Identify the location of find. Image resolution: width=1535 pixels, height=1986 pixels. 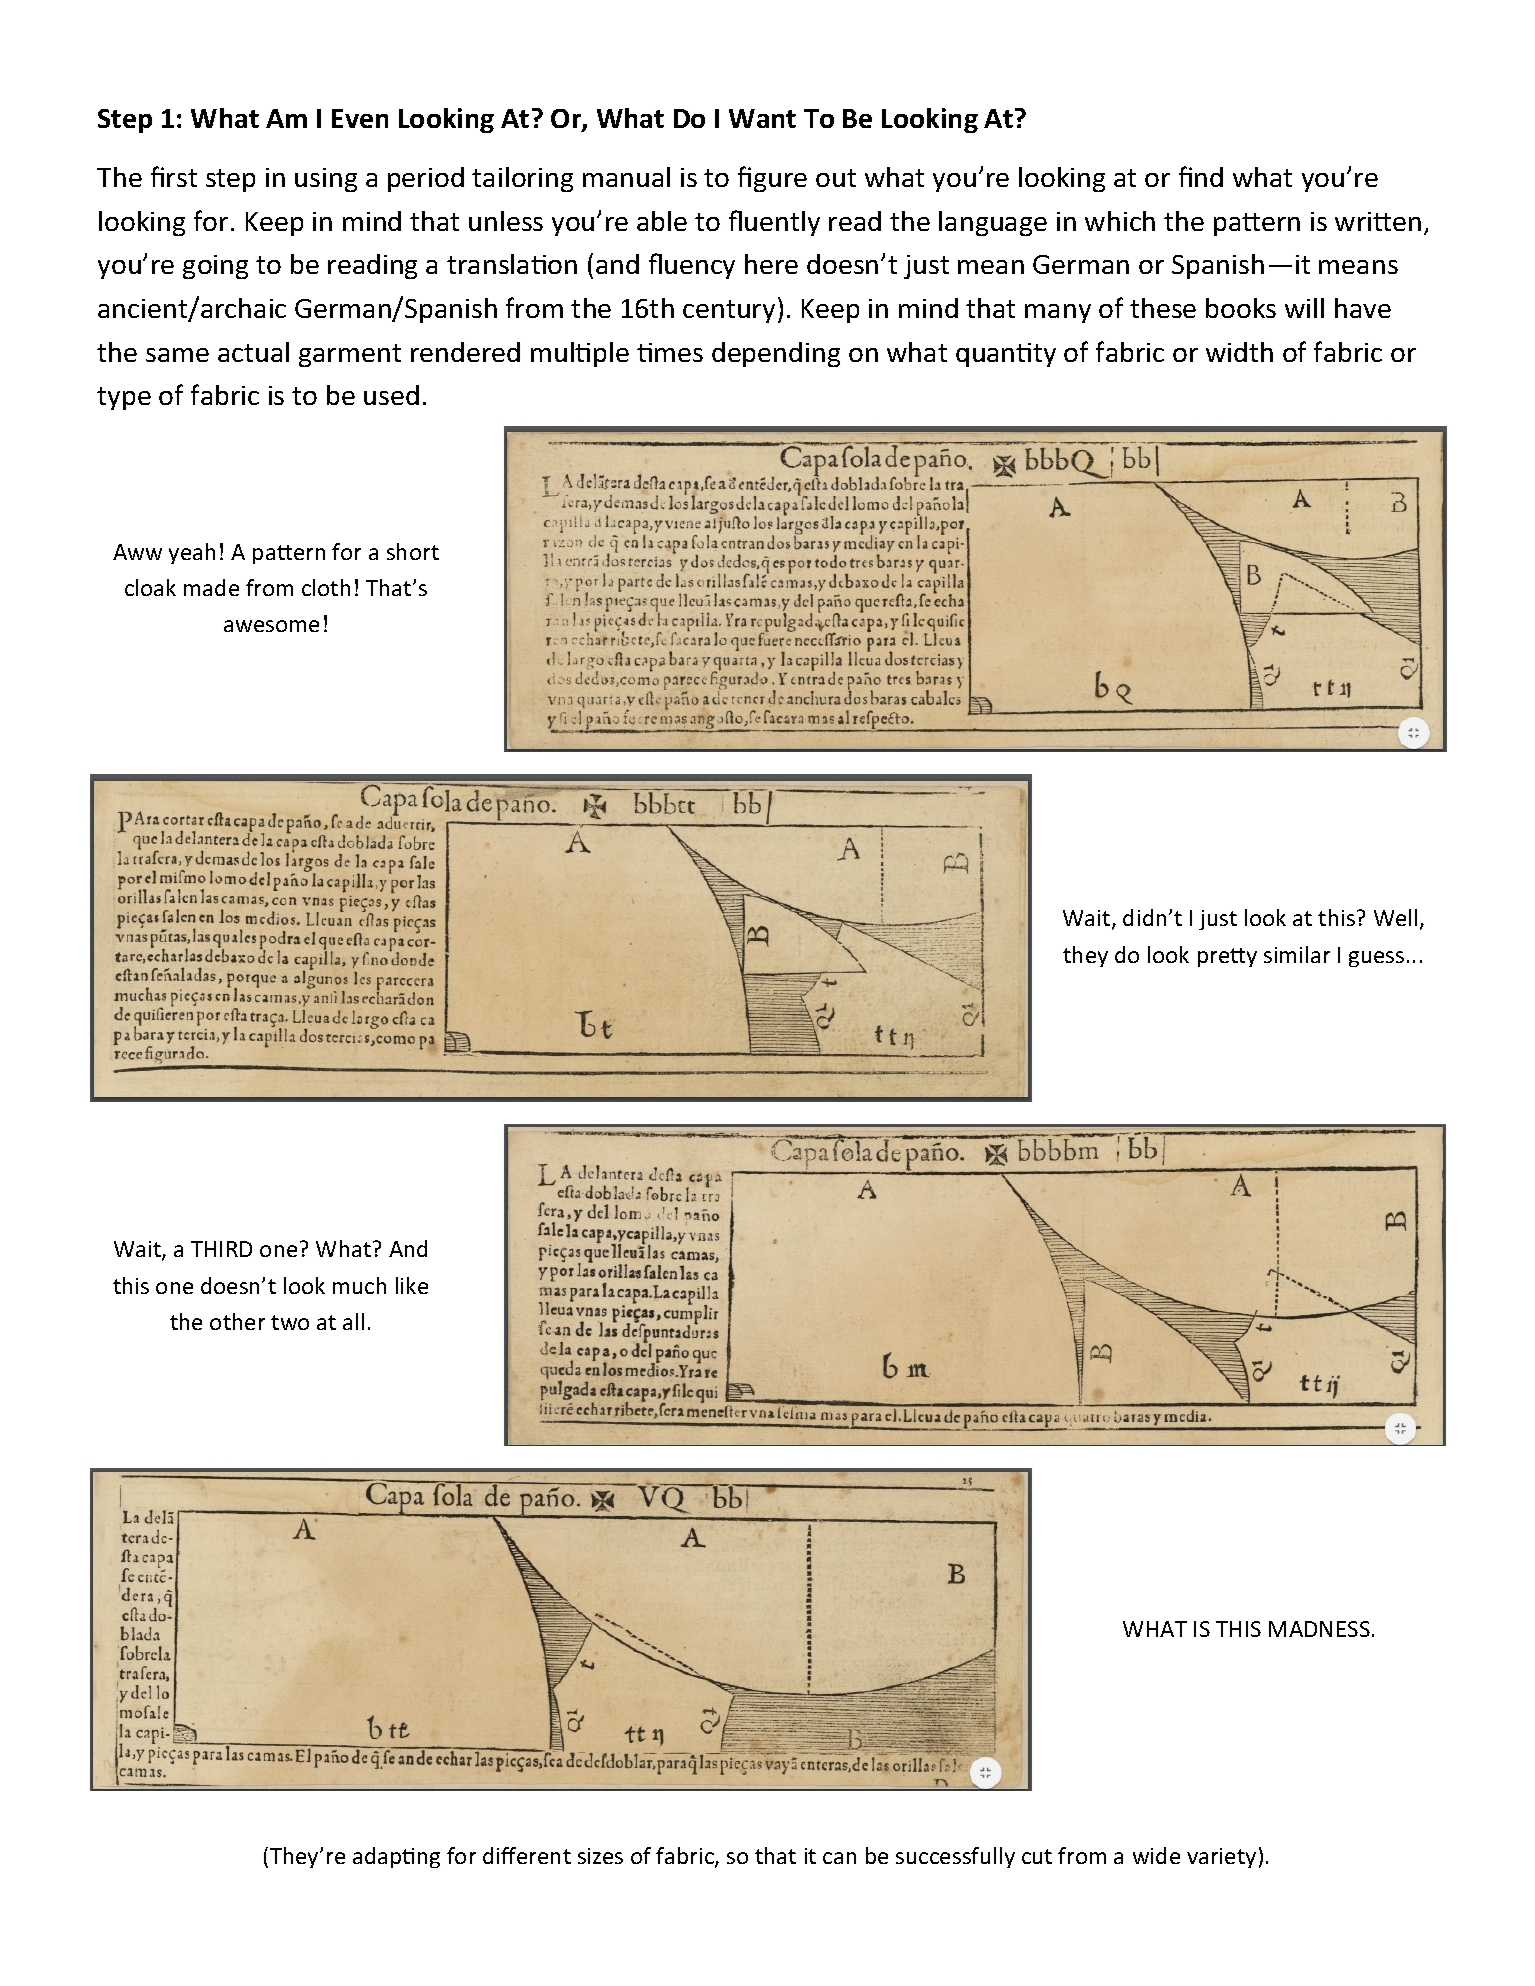
(1201, 176).
